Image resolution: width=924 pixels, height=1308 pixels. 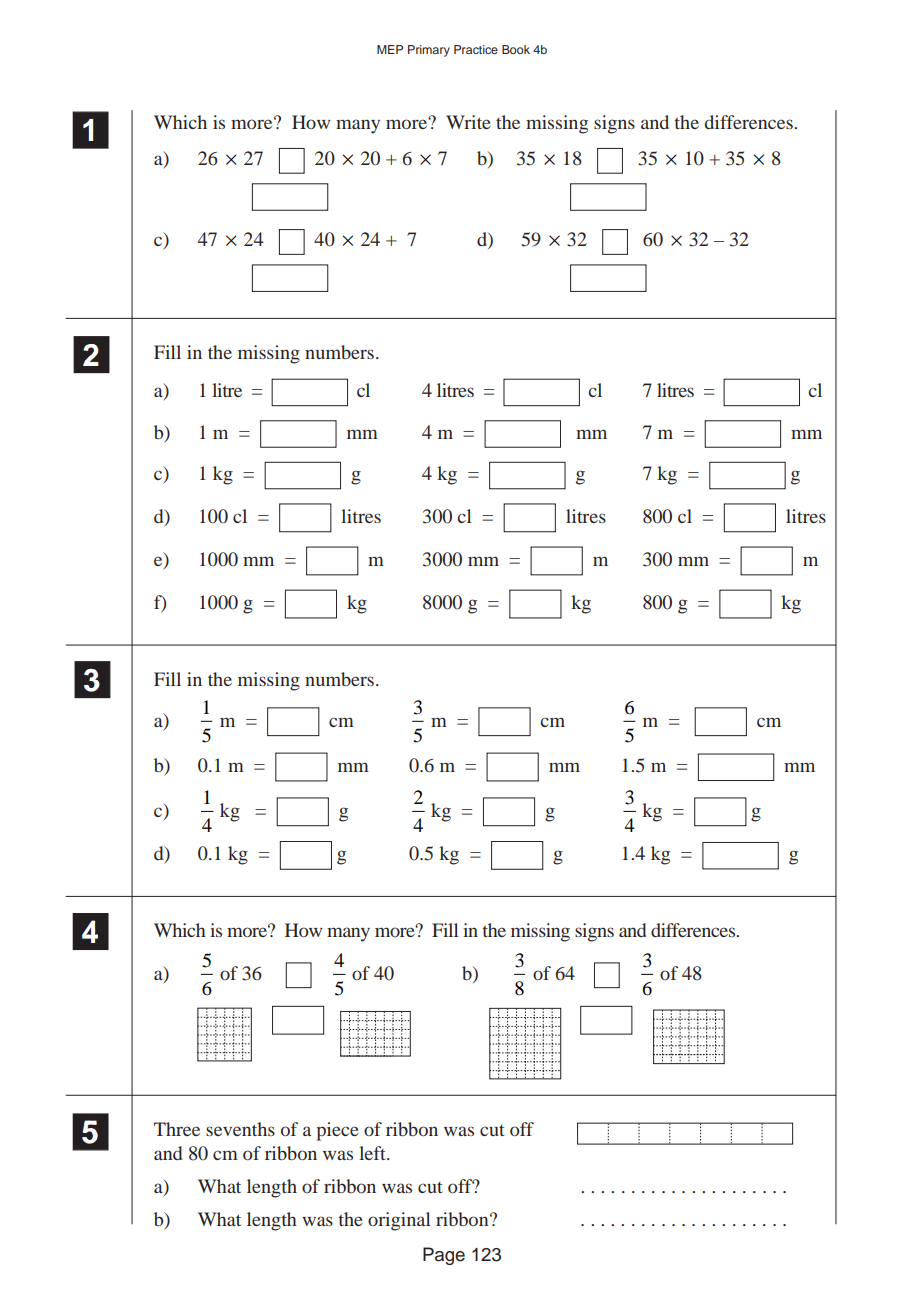 I want to click on Primary, so click(x=429, y=51).
